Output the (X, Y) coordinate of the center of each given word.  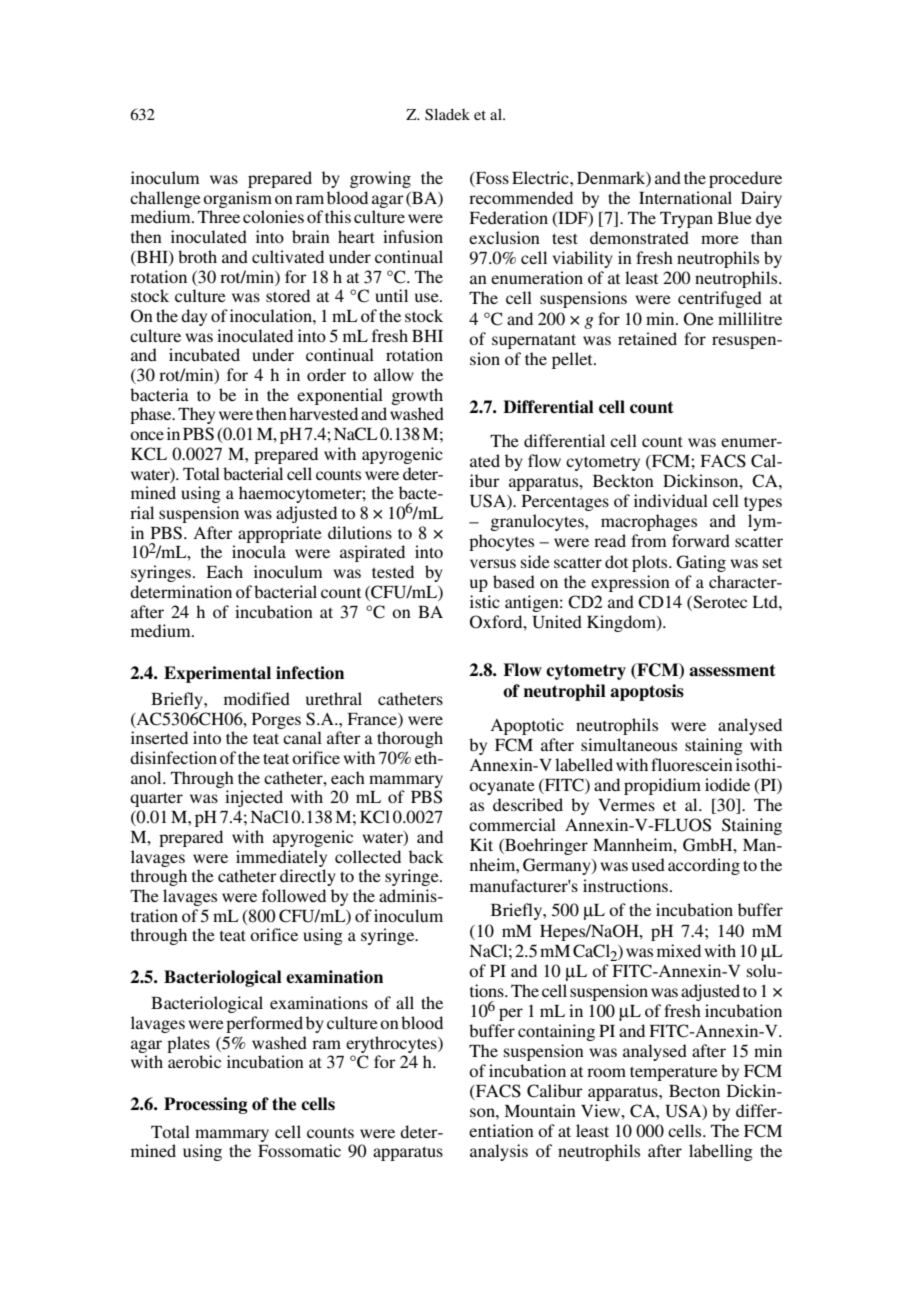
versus (493, 563)
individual (671, 500)
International (685, 197)
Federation (508, 217)
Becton (694, 1091)
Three (219, 216)
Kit (481, 844)
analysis (499, 1152)
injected (254, 798)
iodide (727, 784)
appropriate (280, 534)
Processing (206, 1105)
